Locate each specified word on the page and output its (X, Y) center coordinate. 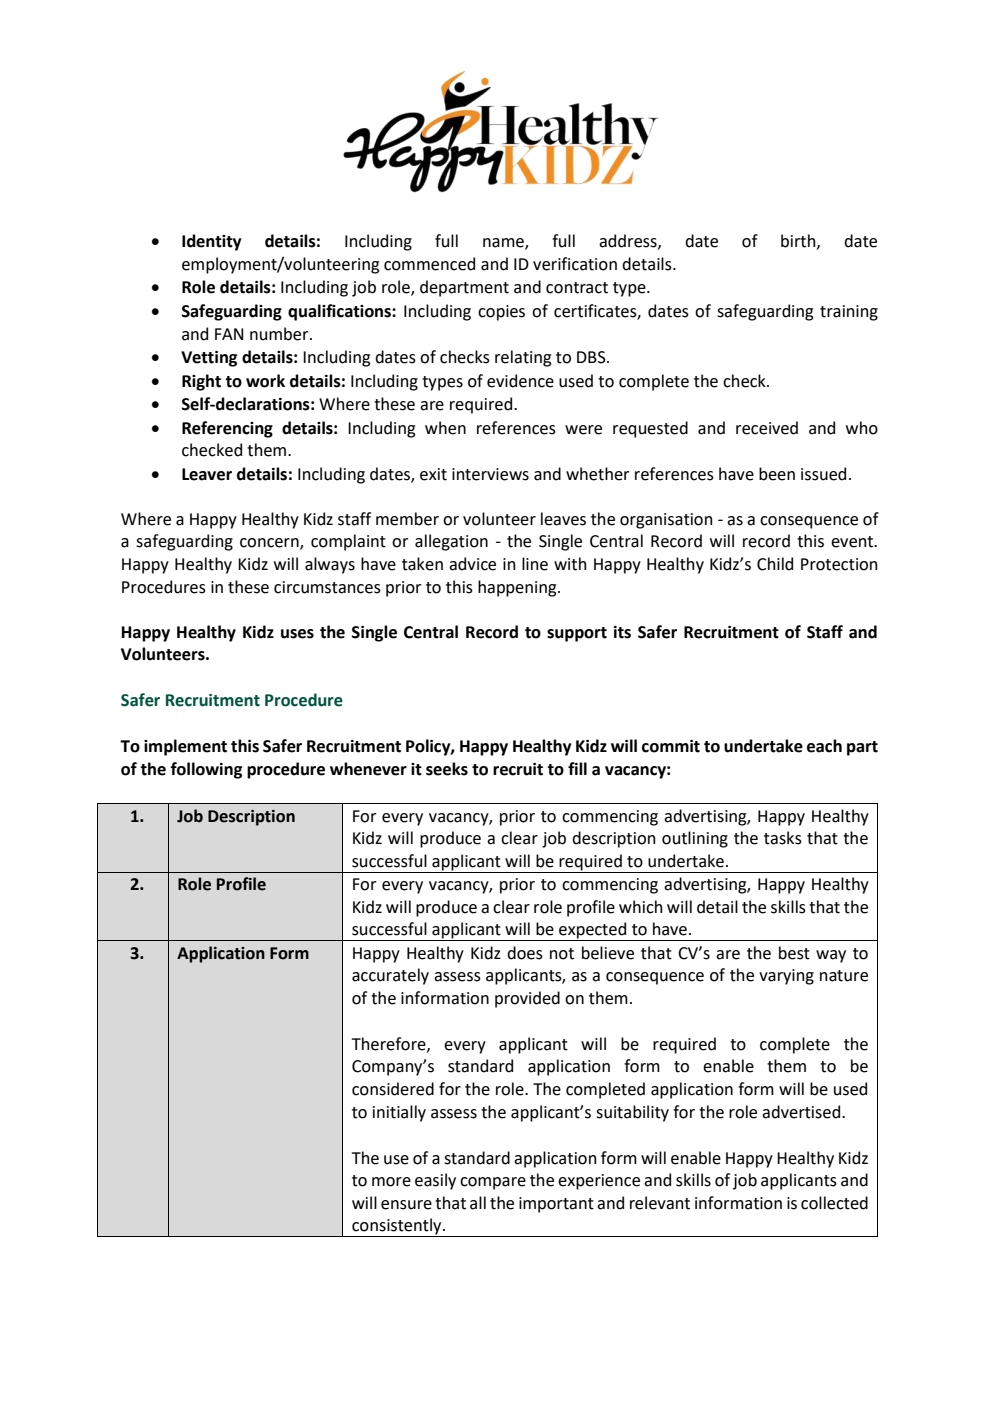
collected (834, 1203)
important (556, 1205)
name (504, 244)
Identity (211, 242)
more (391, 1182)
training (849, 313)
